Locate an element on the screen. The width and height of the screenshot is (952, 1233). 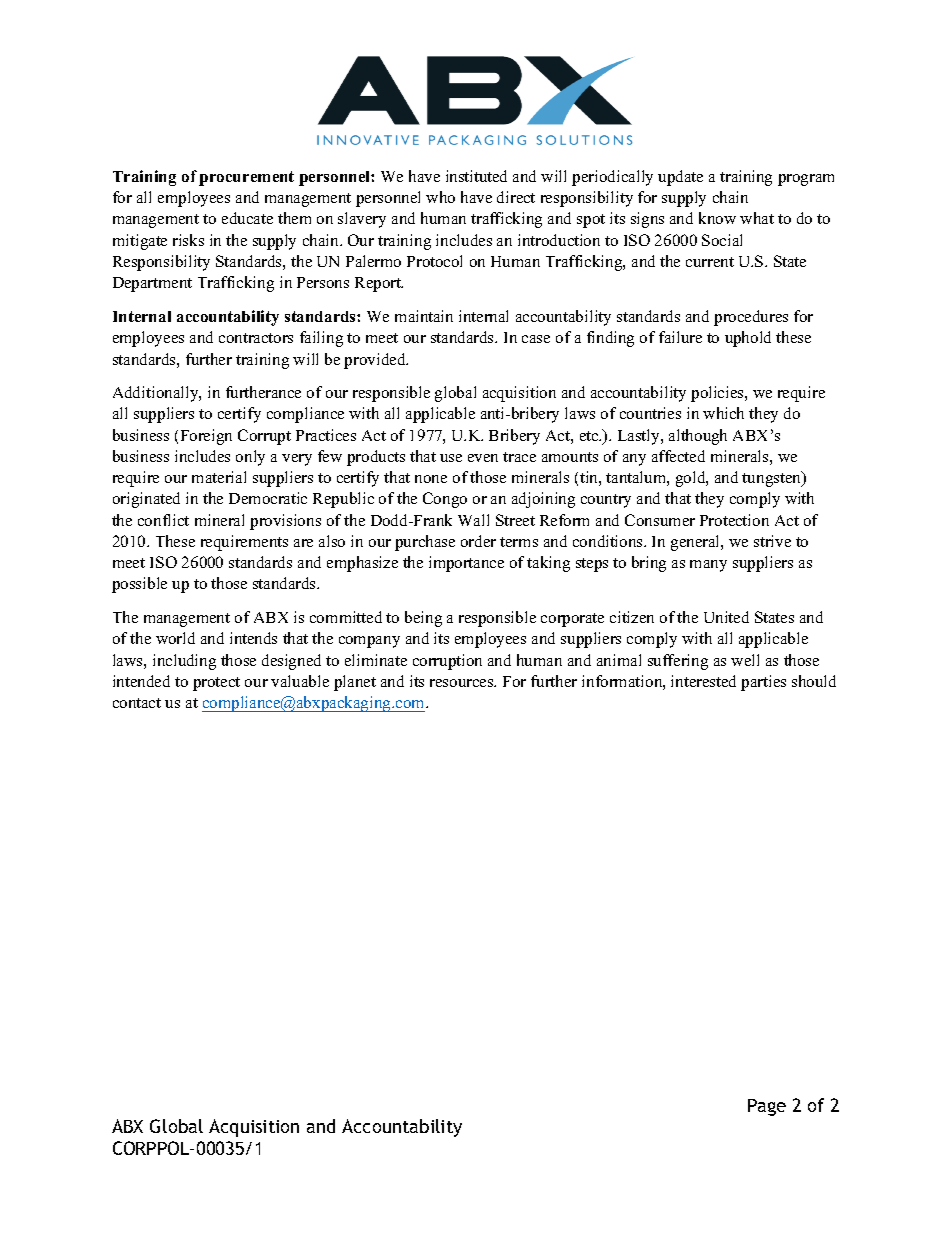
being is located at coordinates (423, 619).
